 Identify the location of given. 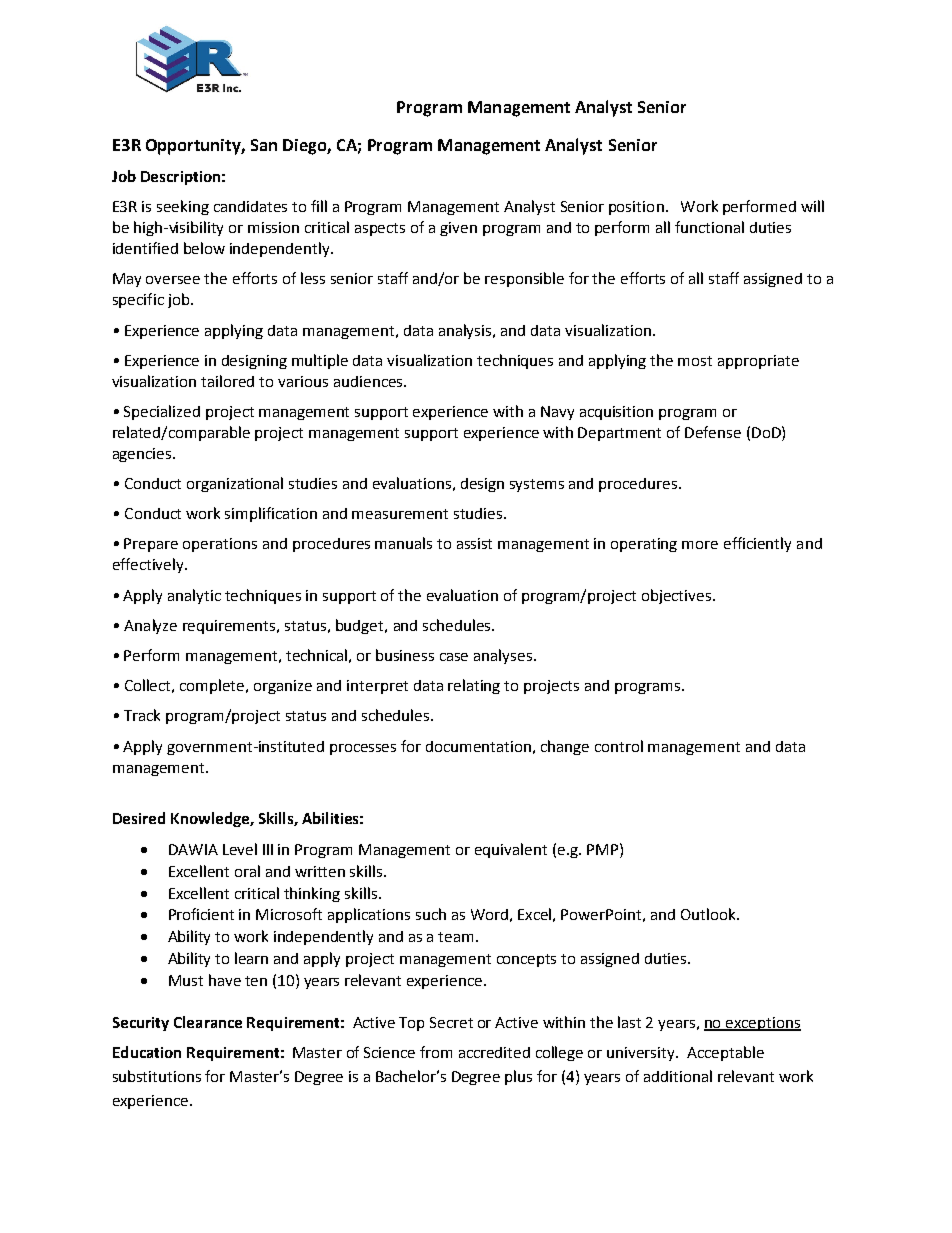
(458, 229).
